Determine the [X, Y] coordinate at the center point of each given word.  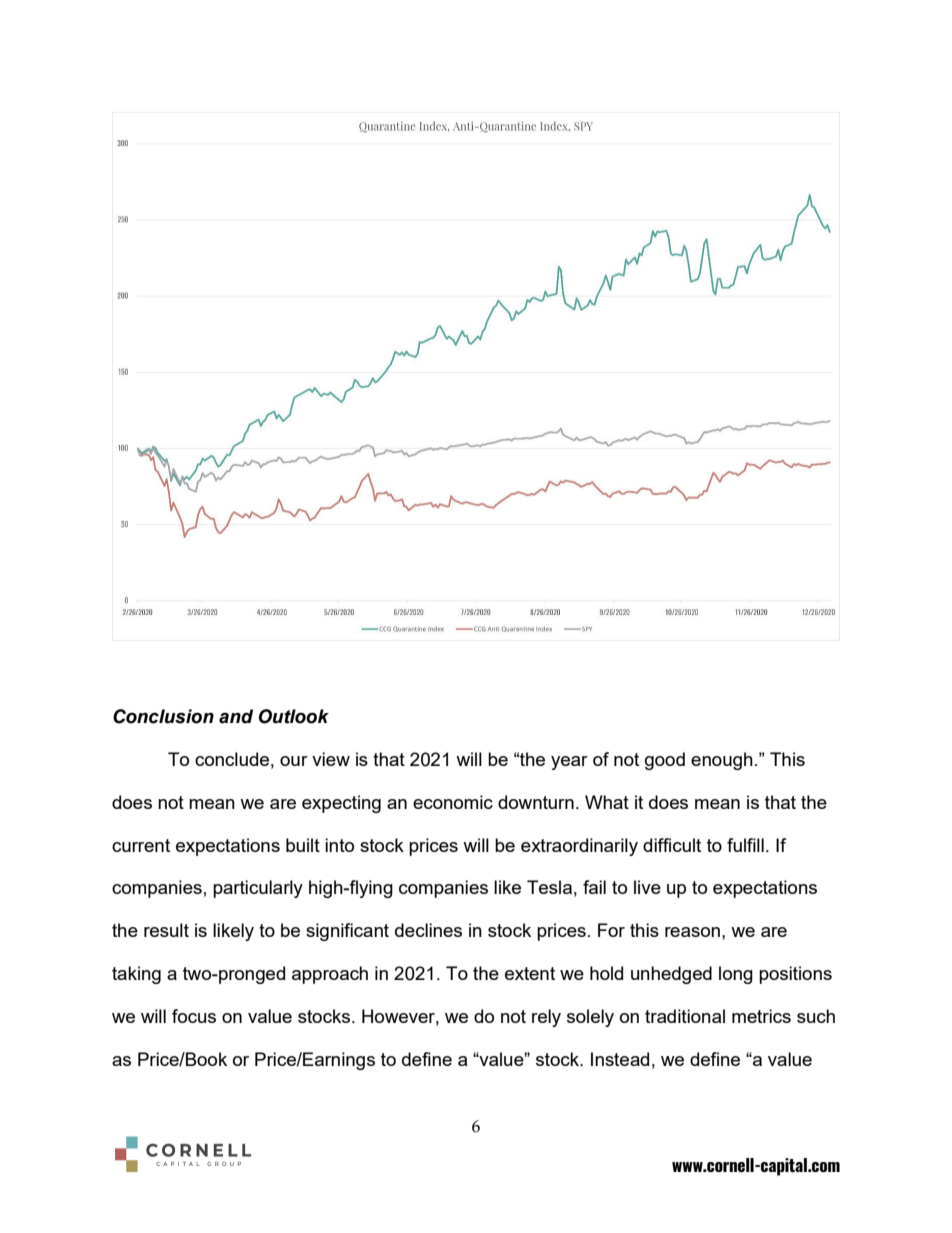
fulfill [745, 845]
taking [136, 975]
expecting [341, 804]
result [166, 930]
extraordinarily [579, 847]
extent [530, 973]
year [569, 763]
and [236, 716]
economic [453, 802]
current [141, 845]
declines [428, 930]
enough [722, 761]
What [607, 802]
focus [194, 1016]
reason [692, 932]
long [736, 975]
